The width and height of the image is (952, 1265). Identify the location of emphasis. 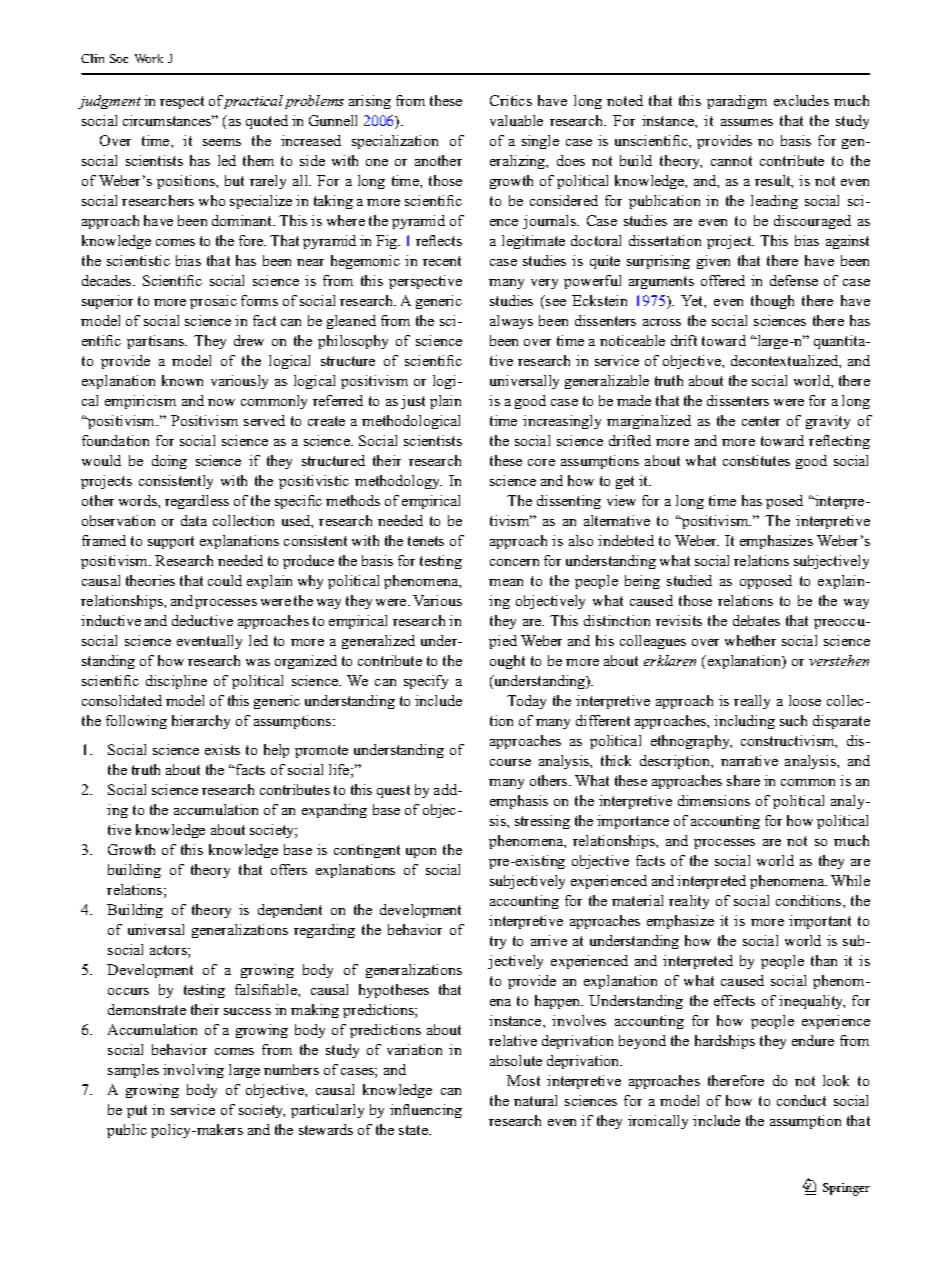
(519, 802).
